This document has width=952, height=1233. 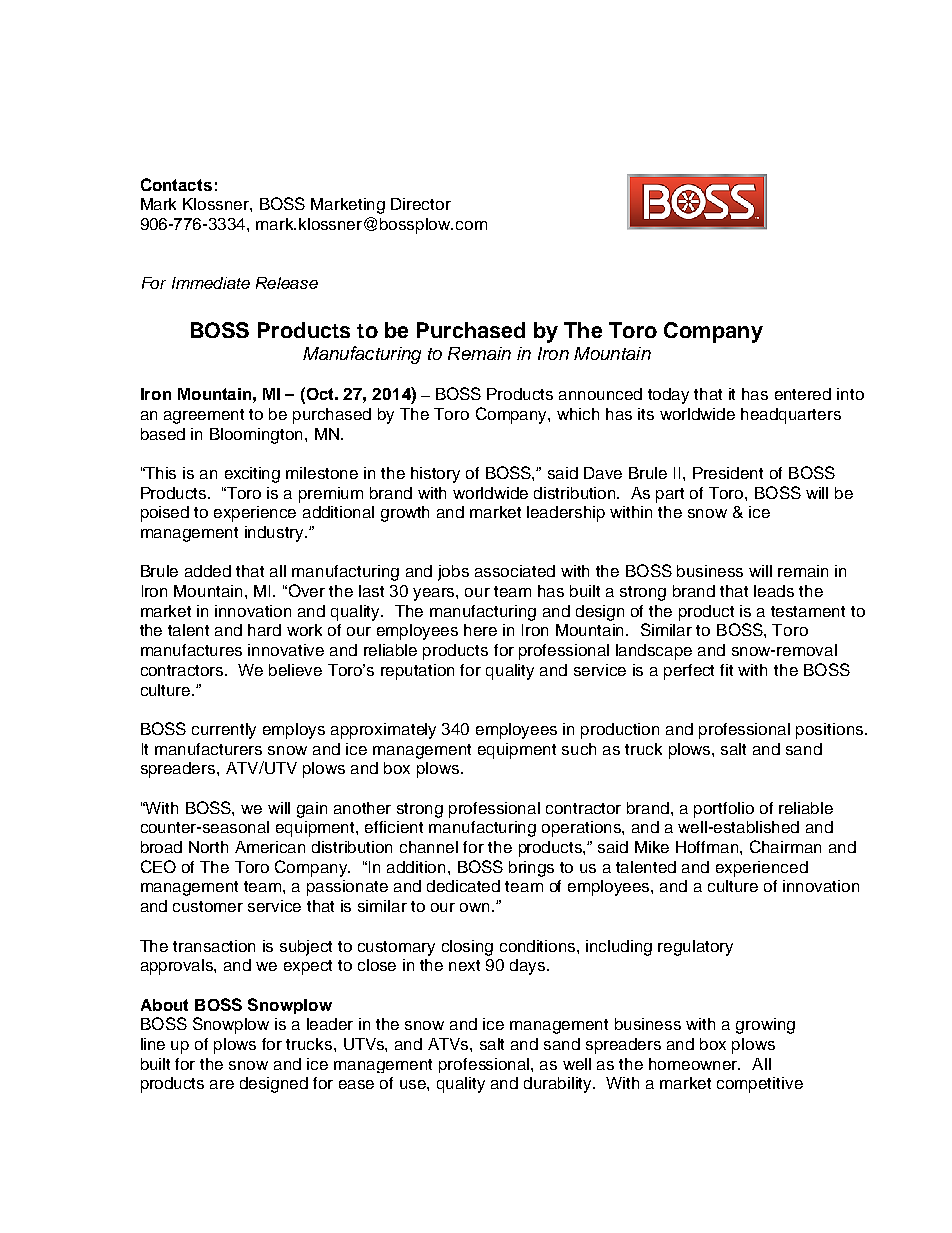 I want to click on Director, so click(x=421, y=204).
